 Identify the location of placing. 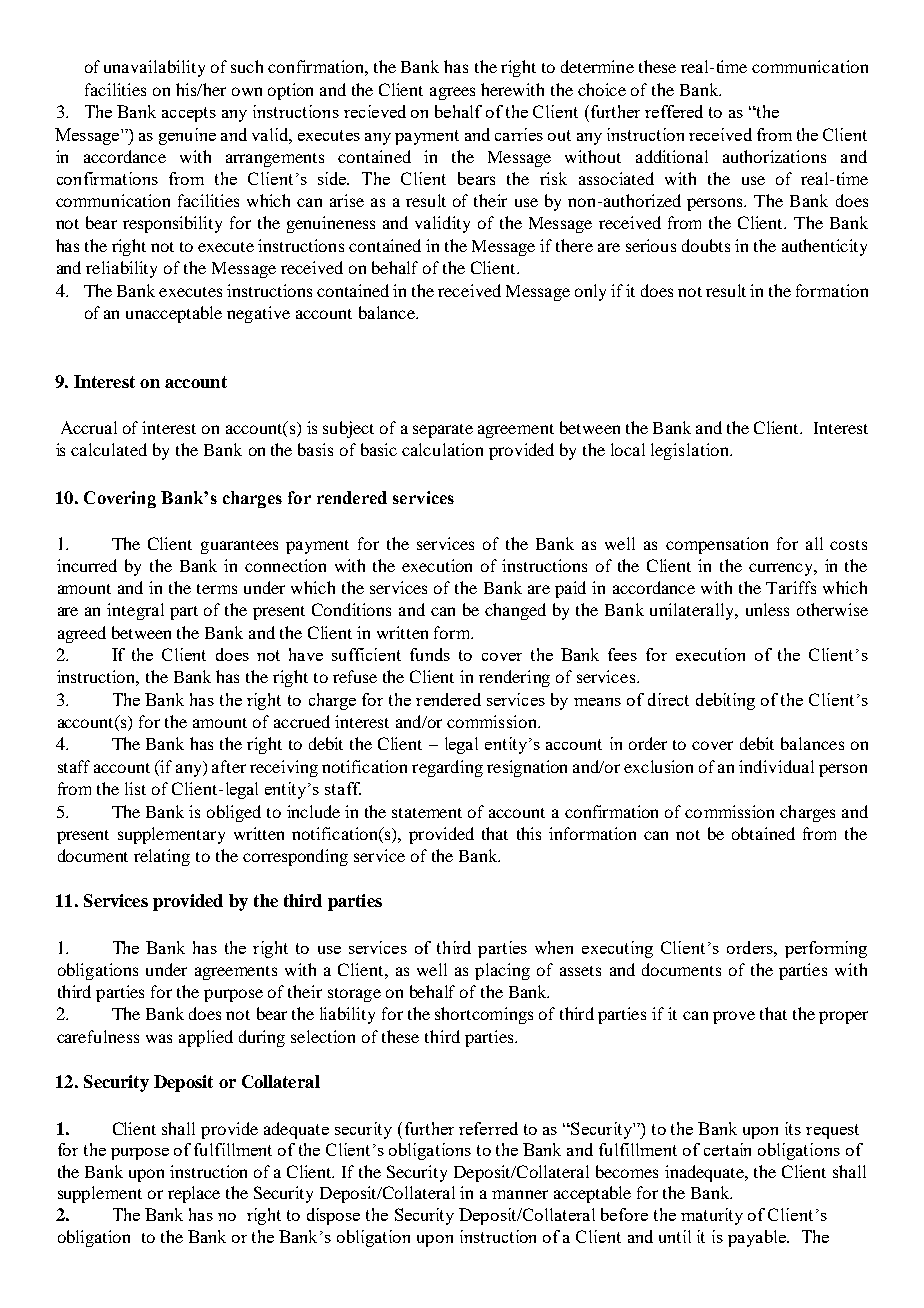
(502, 971).
